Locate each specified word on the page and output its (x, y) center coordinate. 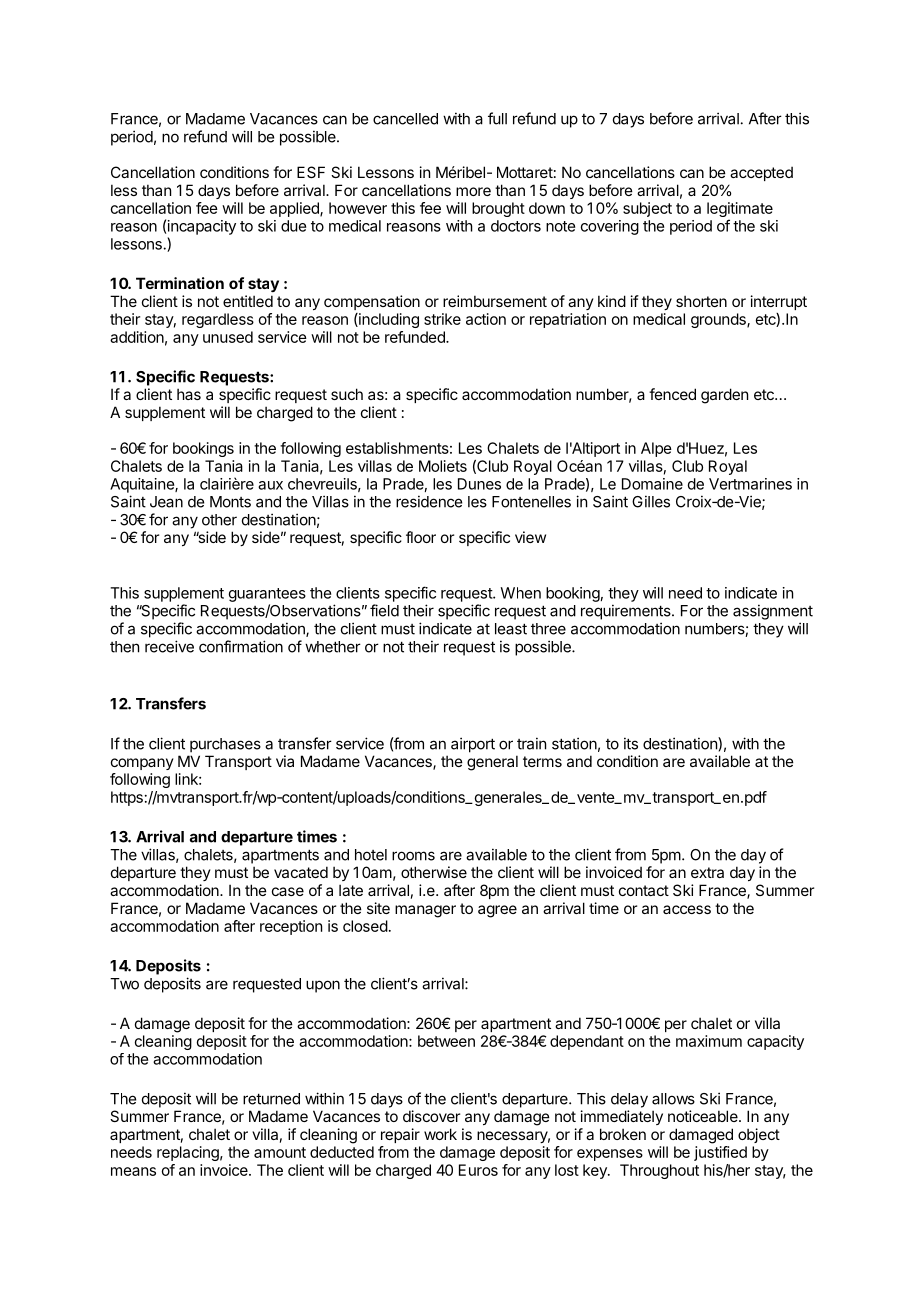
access (687, 909)
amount (280, 1152)
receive (169, 646)
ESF (311, 172)
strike (442, 319)
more (473, 191)
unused (228, 337)
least (511, 629)
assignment (773, 612)
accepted (761, 174)
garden (724, 396)
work (440, 1134)
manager (425, 911)
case (288, 891)
